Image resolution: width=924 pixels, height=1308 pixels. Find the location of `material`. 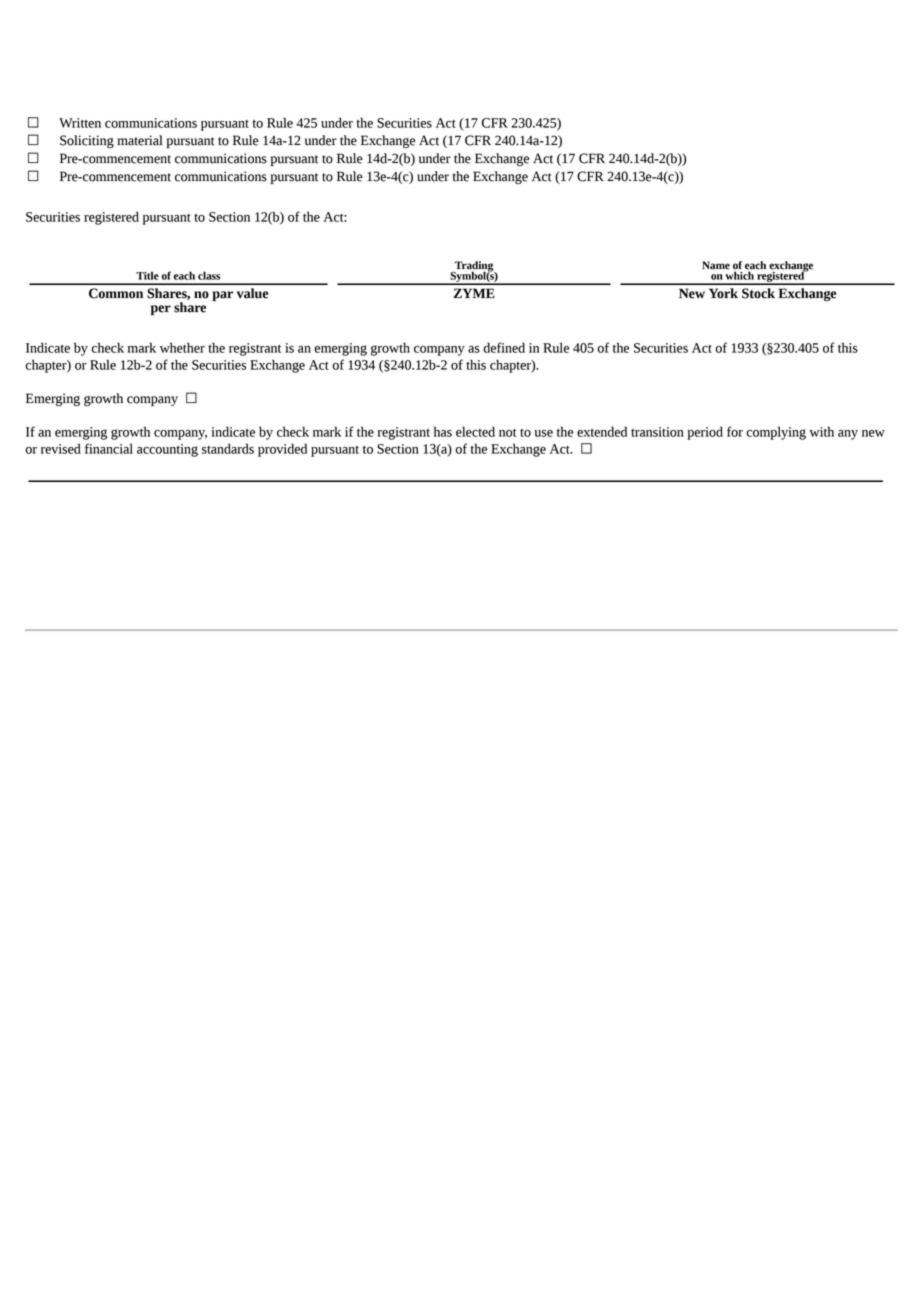

material is located at coordinates (140, 140).
